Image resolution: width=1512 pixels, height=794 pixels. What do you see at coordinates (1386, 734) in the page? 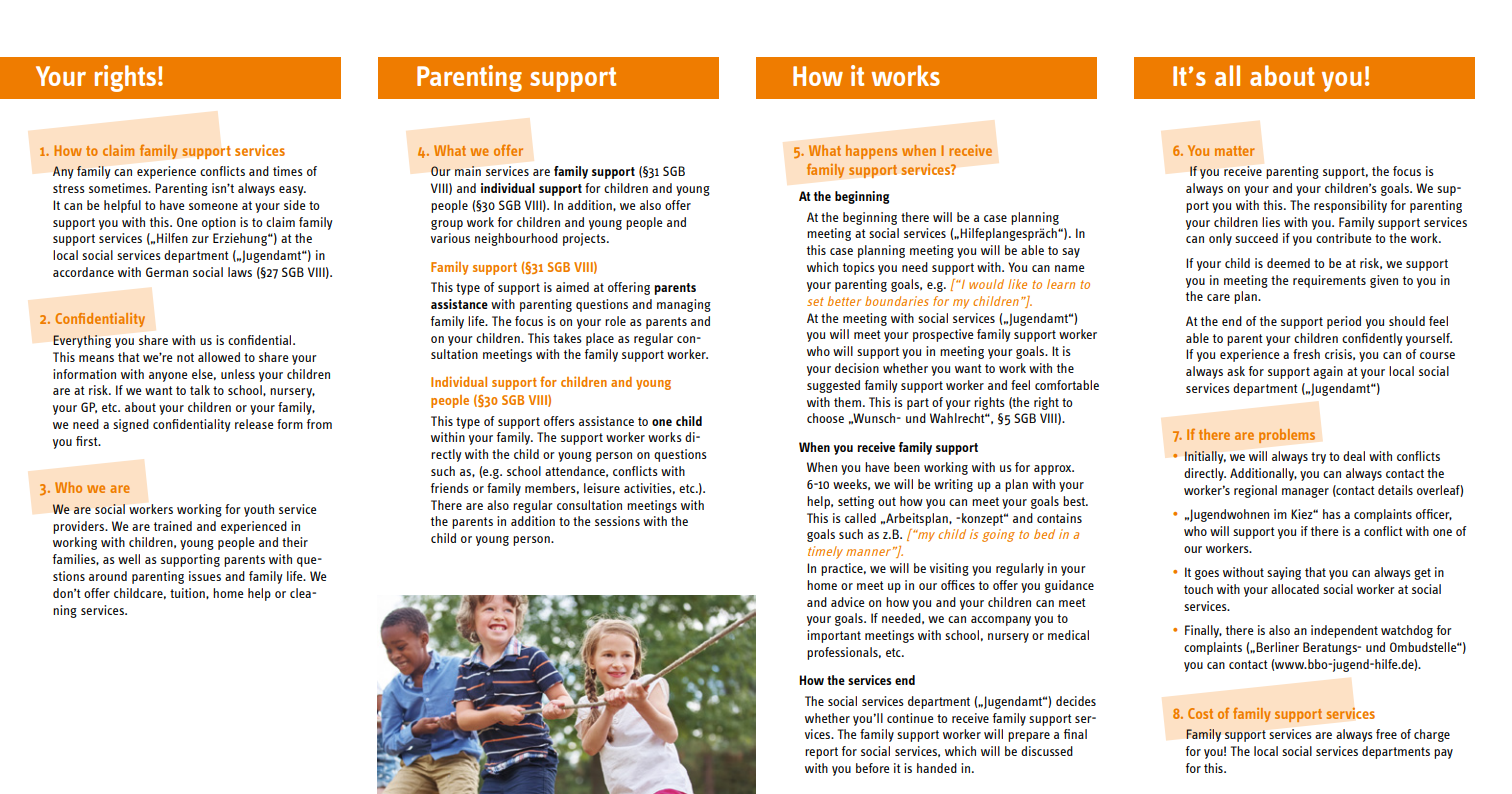
I see `free` at bounding box center [1386, 734].
